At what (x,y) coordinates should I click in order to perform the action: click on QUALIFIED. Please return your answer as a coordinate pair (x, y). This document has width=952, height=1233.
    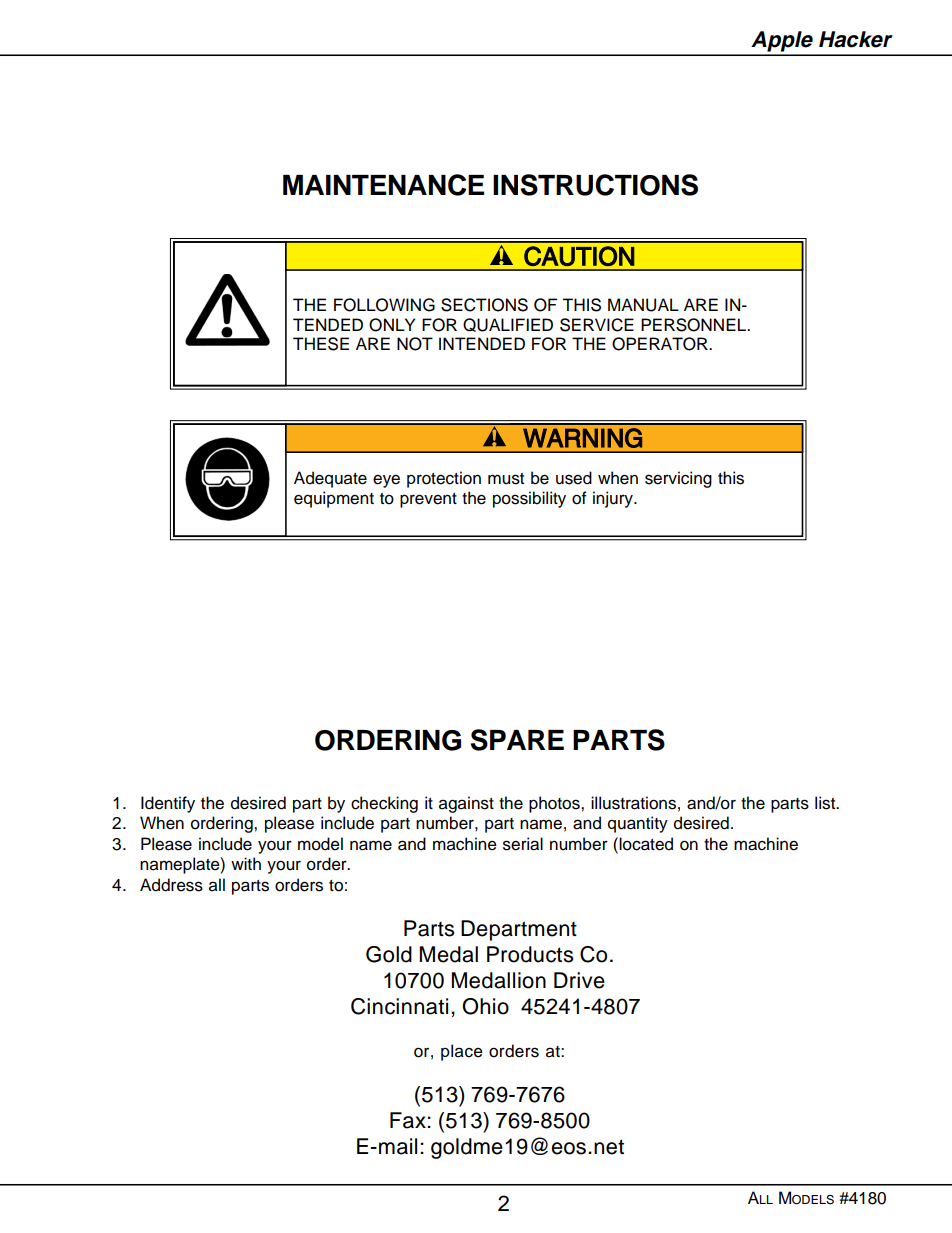
    Looking at the image, I should click on (508, 325).
